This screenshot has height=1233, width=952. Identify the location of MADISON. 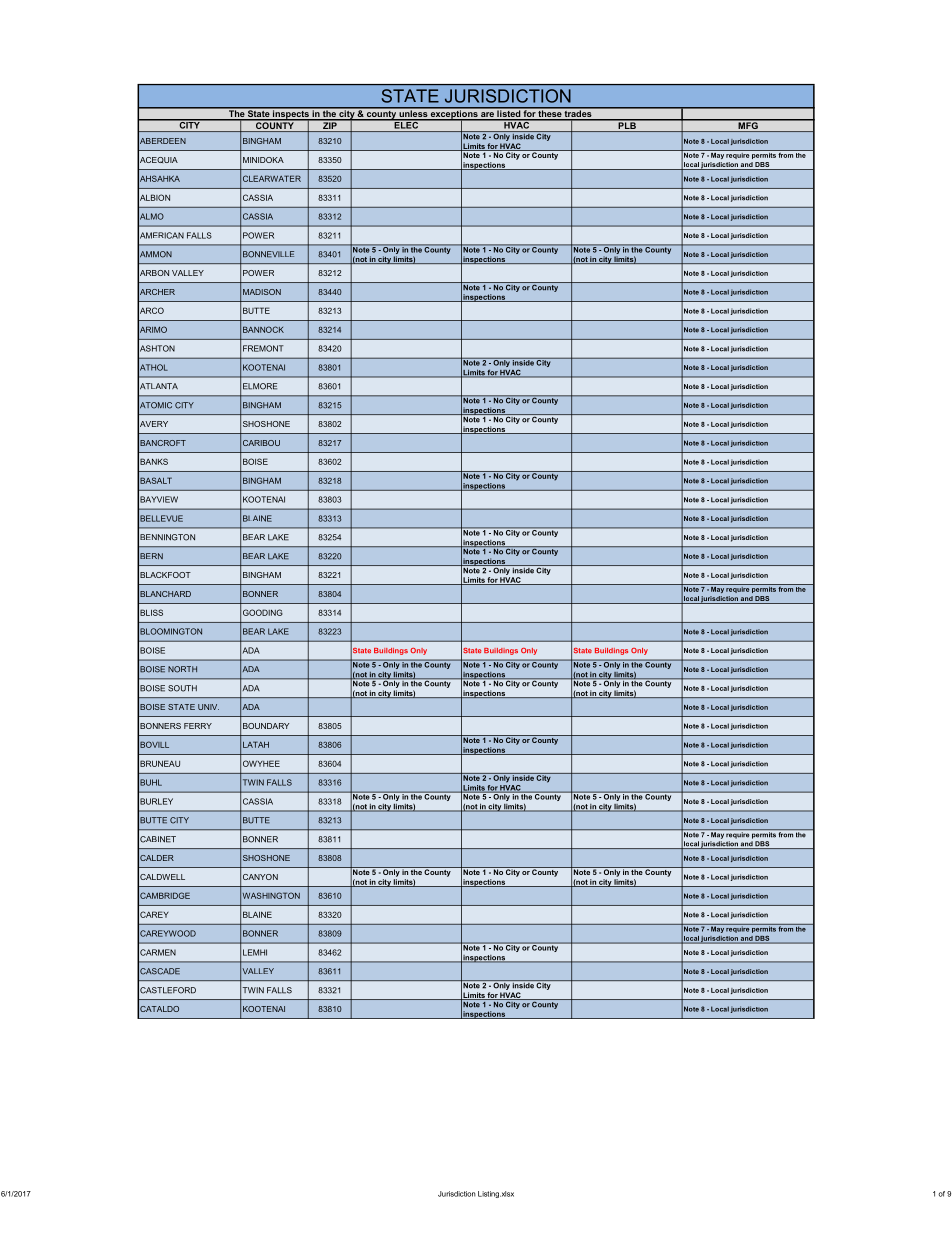
(262, 292).
